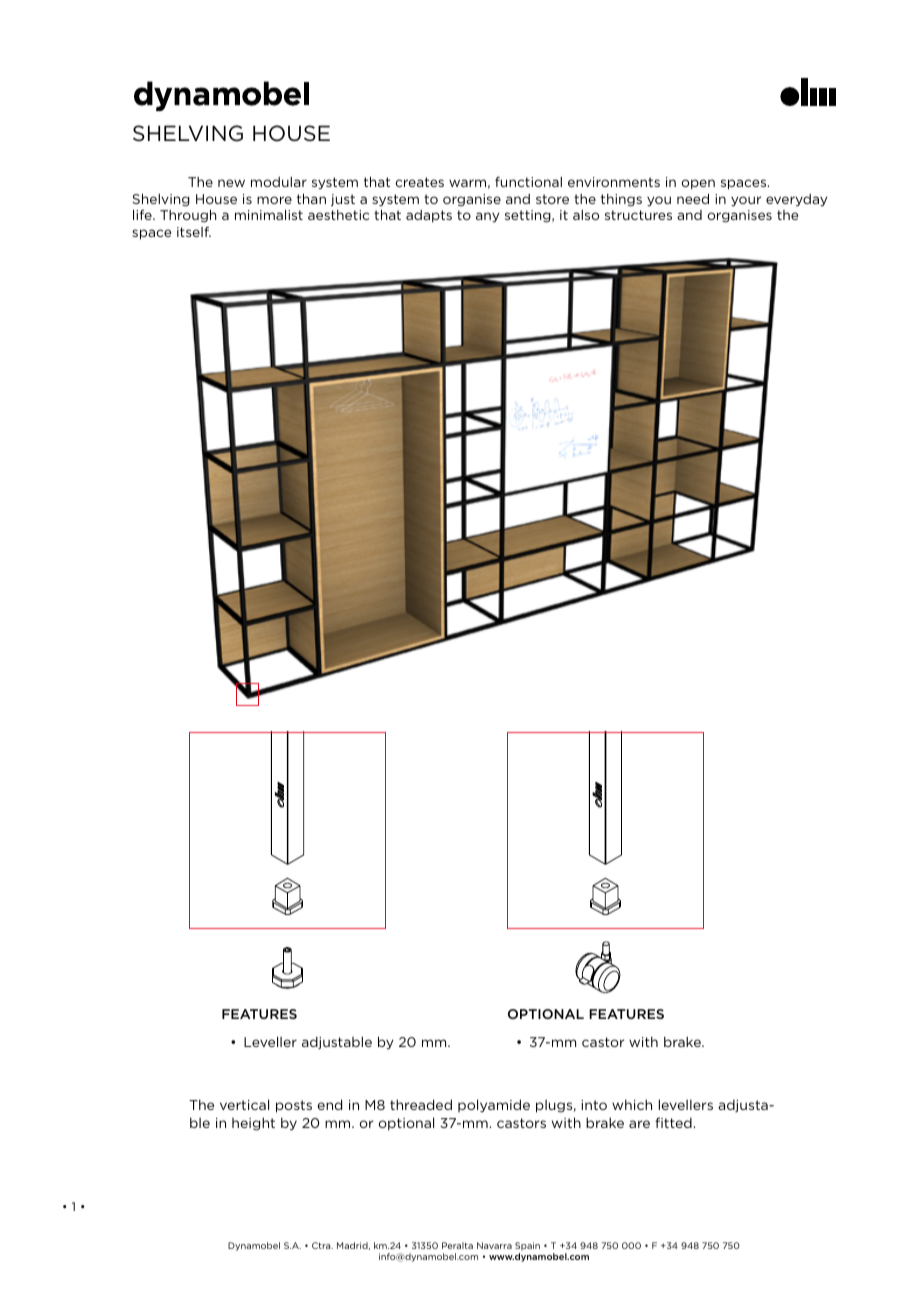  Describe the element at coordinates (673, 1122) in the screenshot. I see `fitted` at that location.
